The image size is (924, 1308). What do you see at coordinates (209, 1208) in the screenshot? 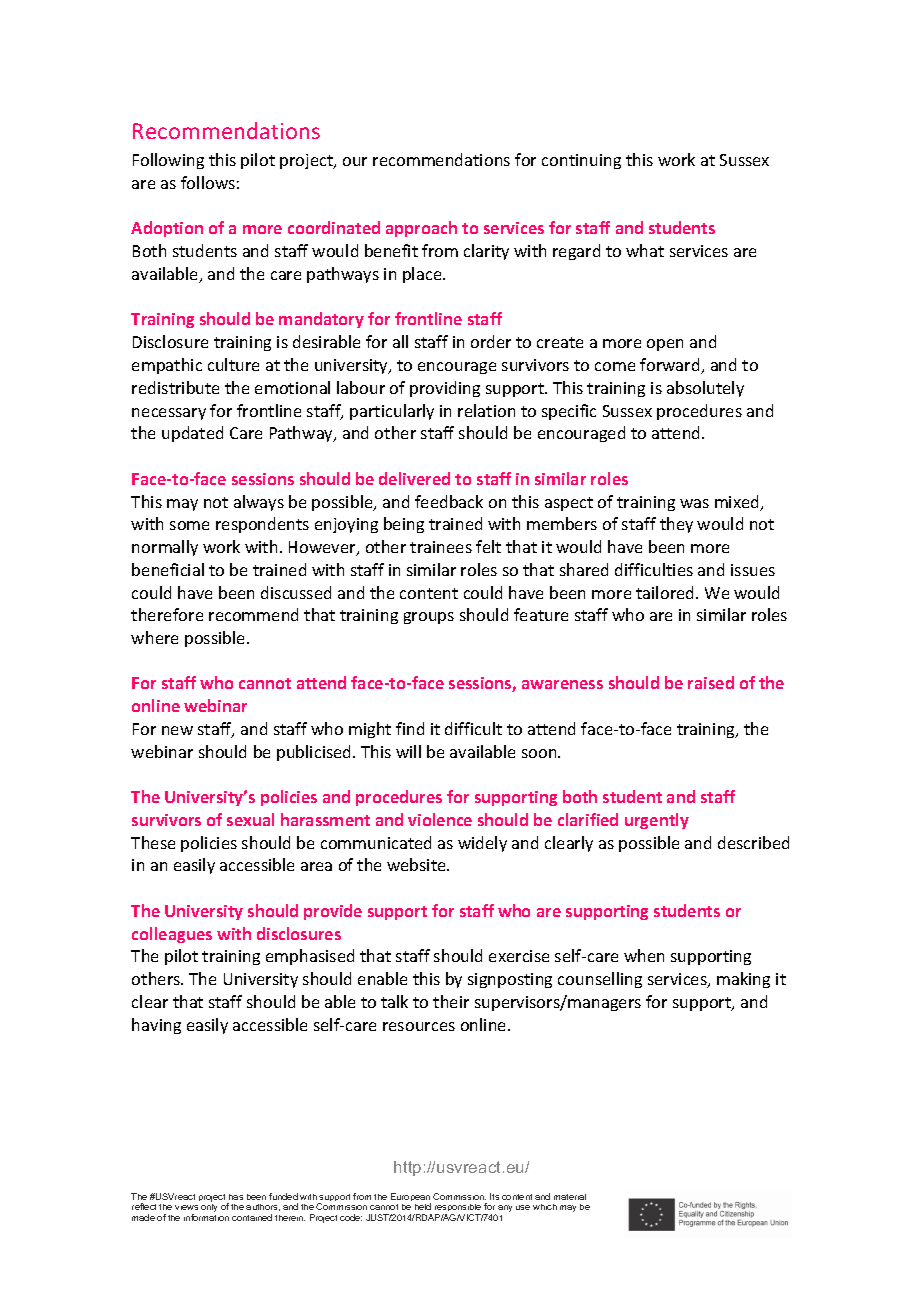
I see `only` at bounding box center [209, 1208].
